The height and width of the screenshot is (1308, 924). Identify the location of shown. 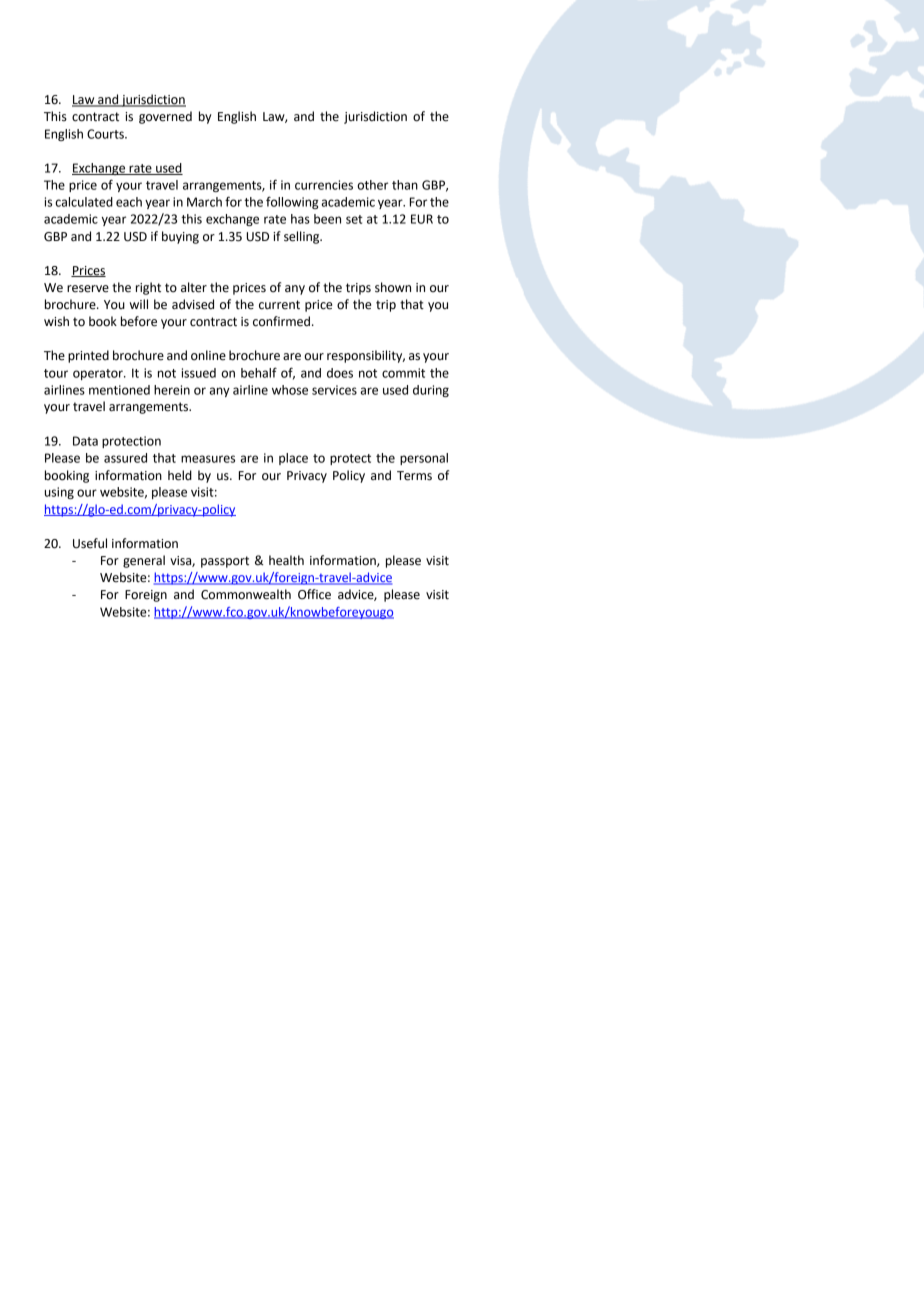
(393, 287).
